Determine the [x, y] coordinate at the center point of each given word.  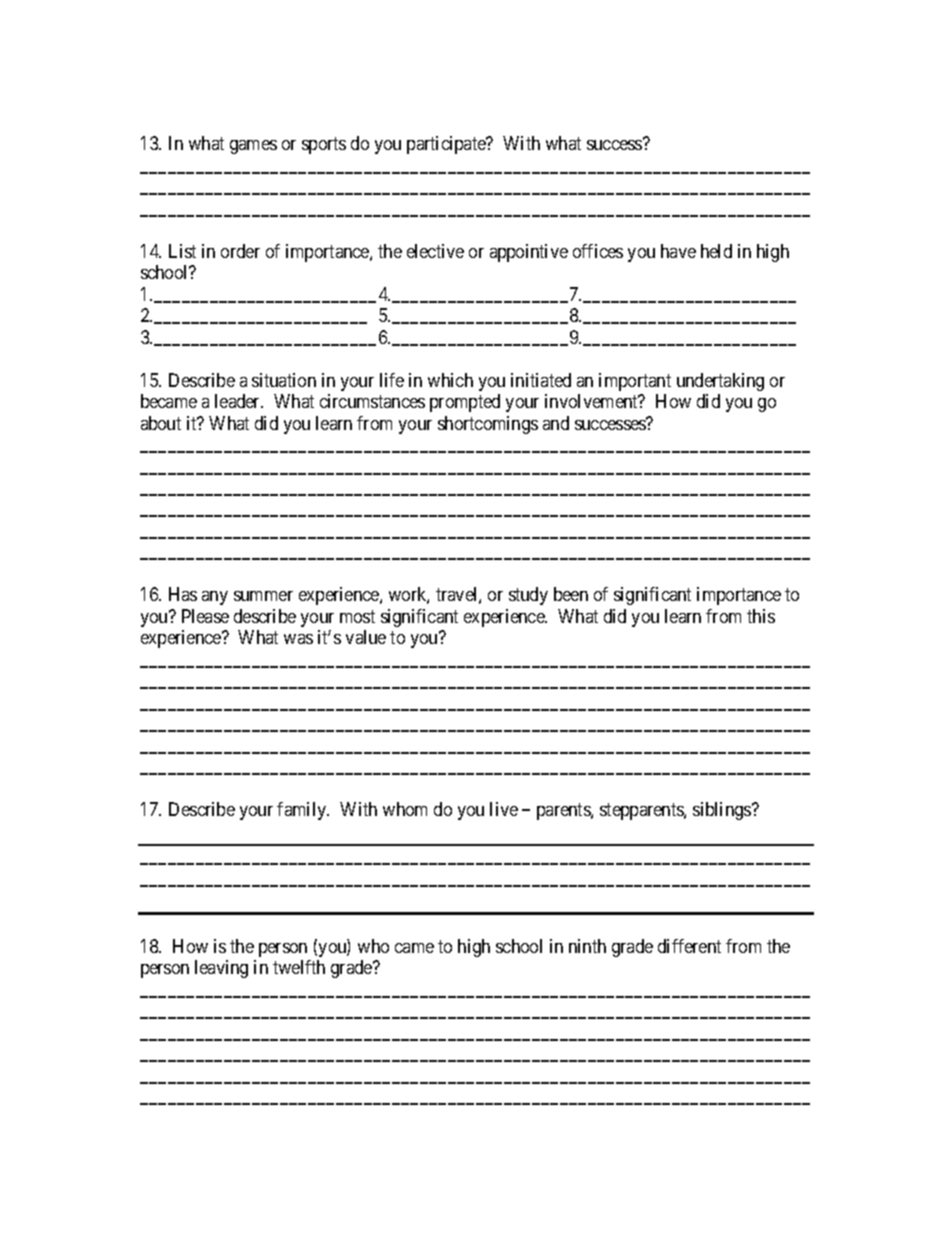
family [303, 811]
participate [447, 145]
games [253, 147]
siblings [723, 811]
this [761, 616]
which [450, 380]
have [678, 251]
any [215, 598]
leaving [221, 969]
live [504, 809]
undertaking [720, 382]
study [528, 596]
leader [239, 401]
